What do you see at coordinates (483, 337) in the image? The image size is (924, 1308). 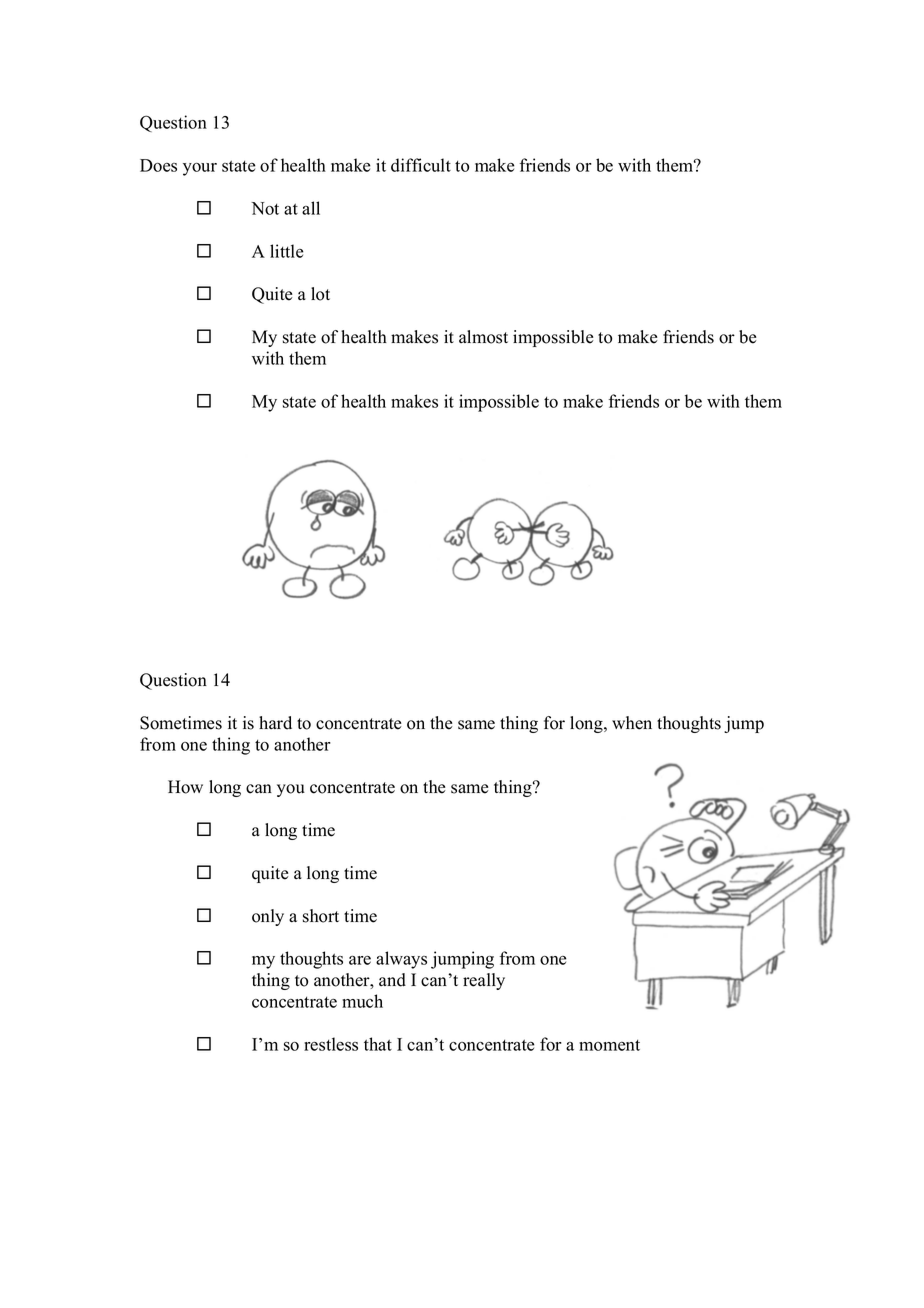 I see `almost` at bounding box center [483, 337].
